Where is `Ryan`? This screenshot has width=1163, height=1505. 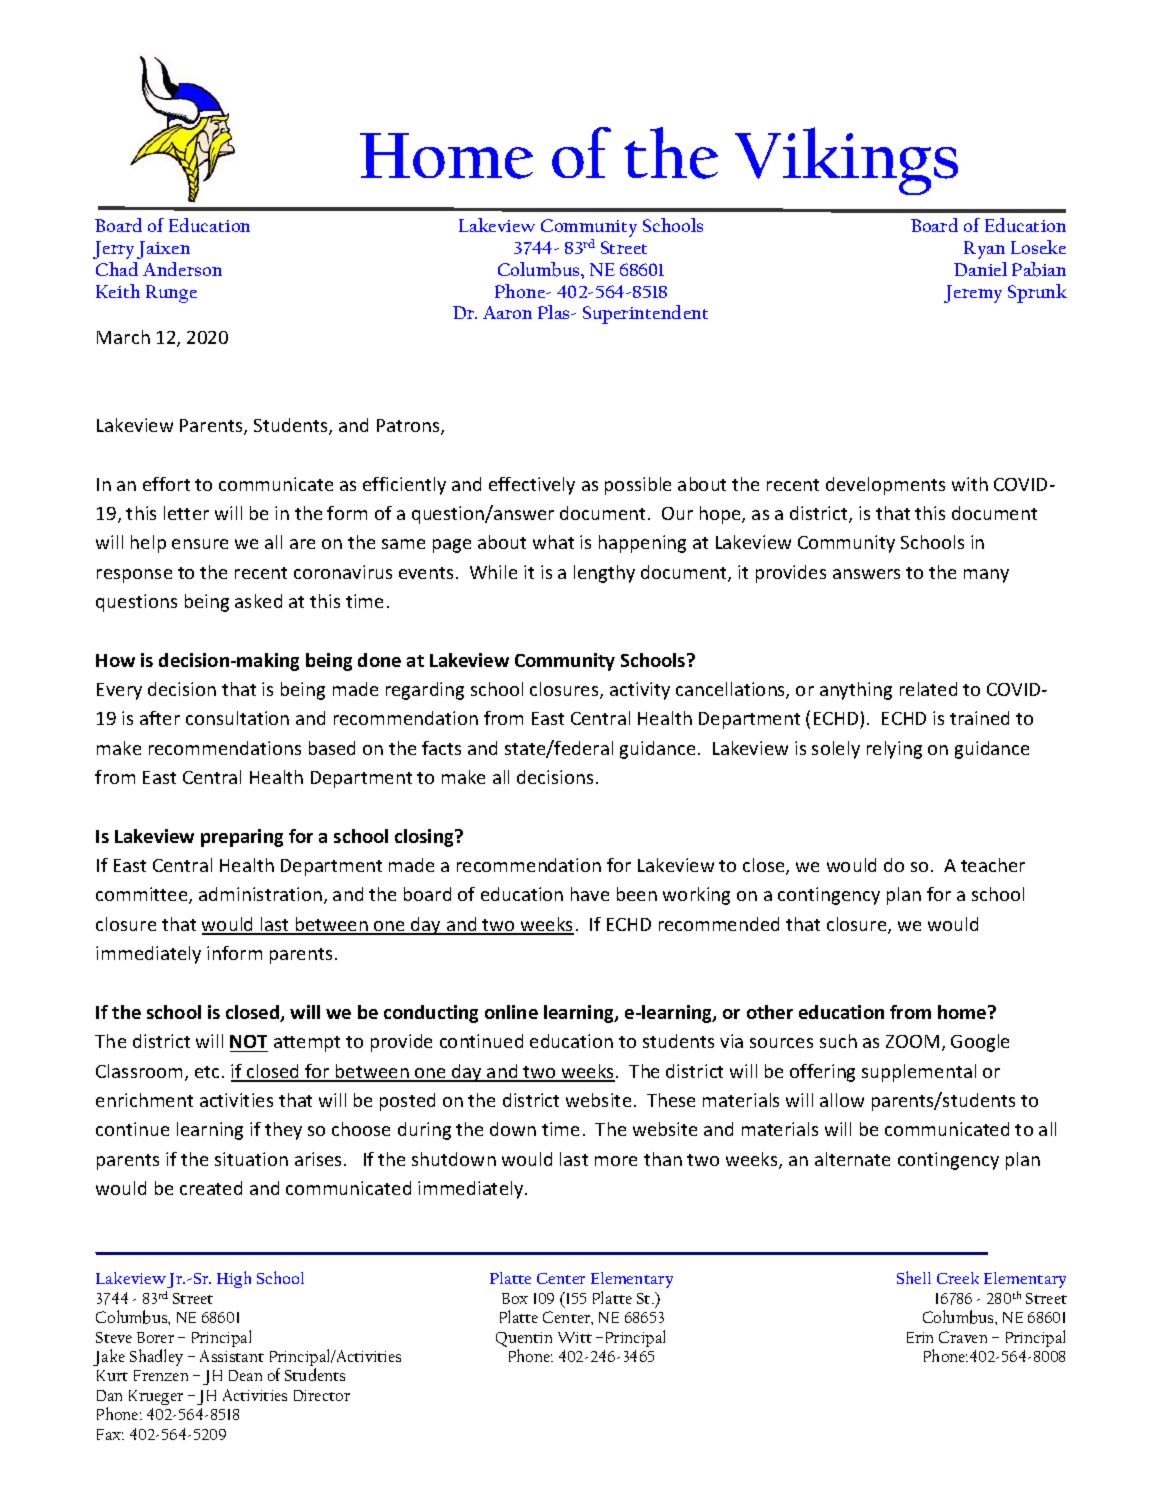
Ryan is located at coordinates (984, 250).
